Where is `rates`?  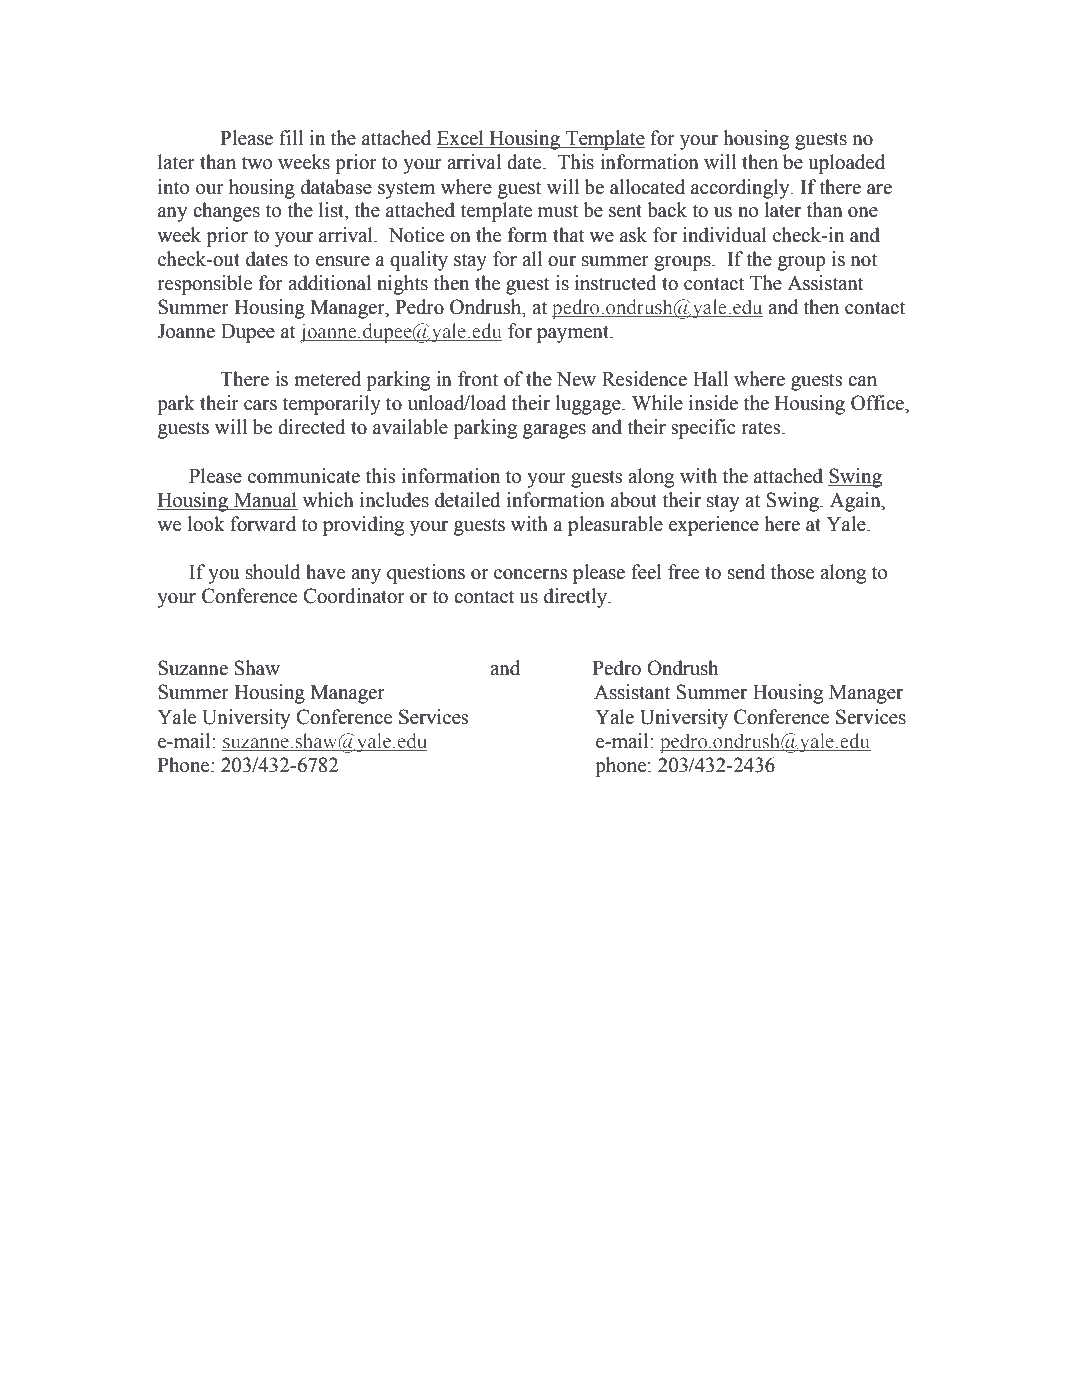 rates is located at coordinates (762, 428).
